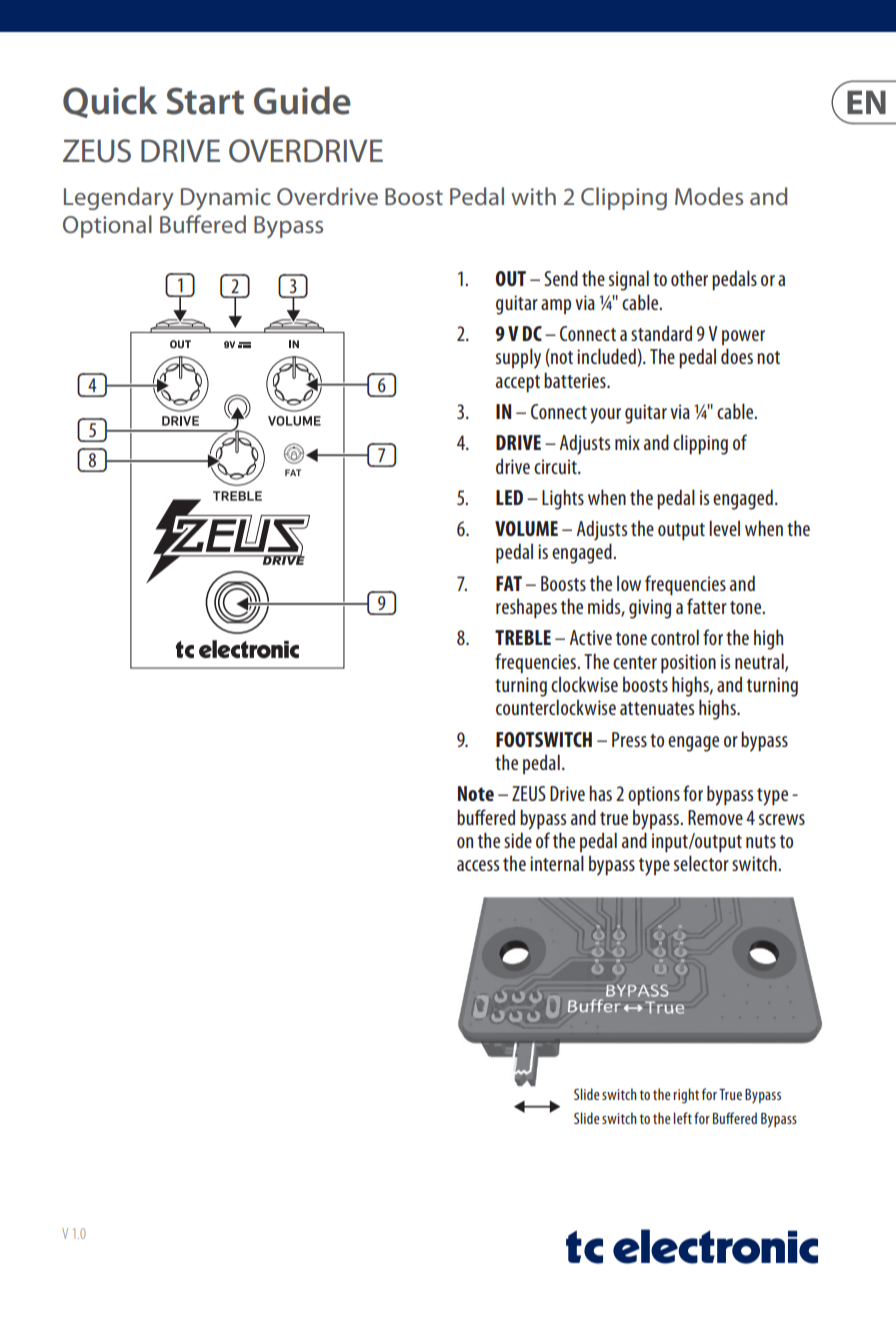 The image size is (896, 1326). I want to click on access, so click(478, 865).
